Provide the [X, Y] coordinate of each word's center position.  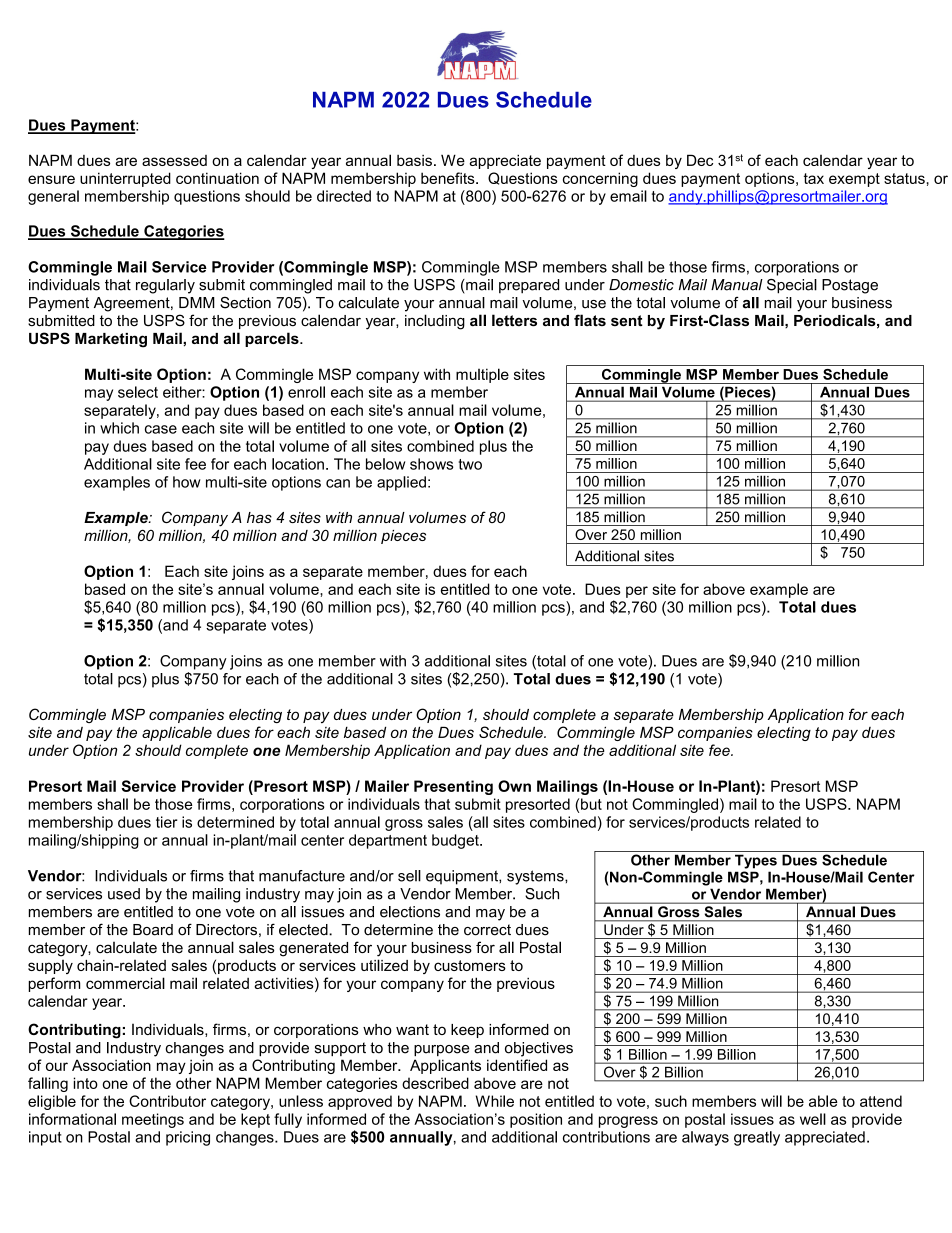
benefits [449, 178]
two [470, 464]
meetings [153, 1120]
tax [814, 178]
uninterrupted [125, 179]
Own [514, 786]
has [259, 517]
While [495, 1101]
